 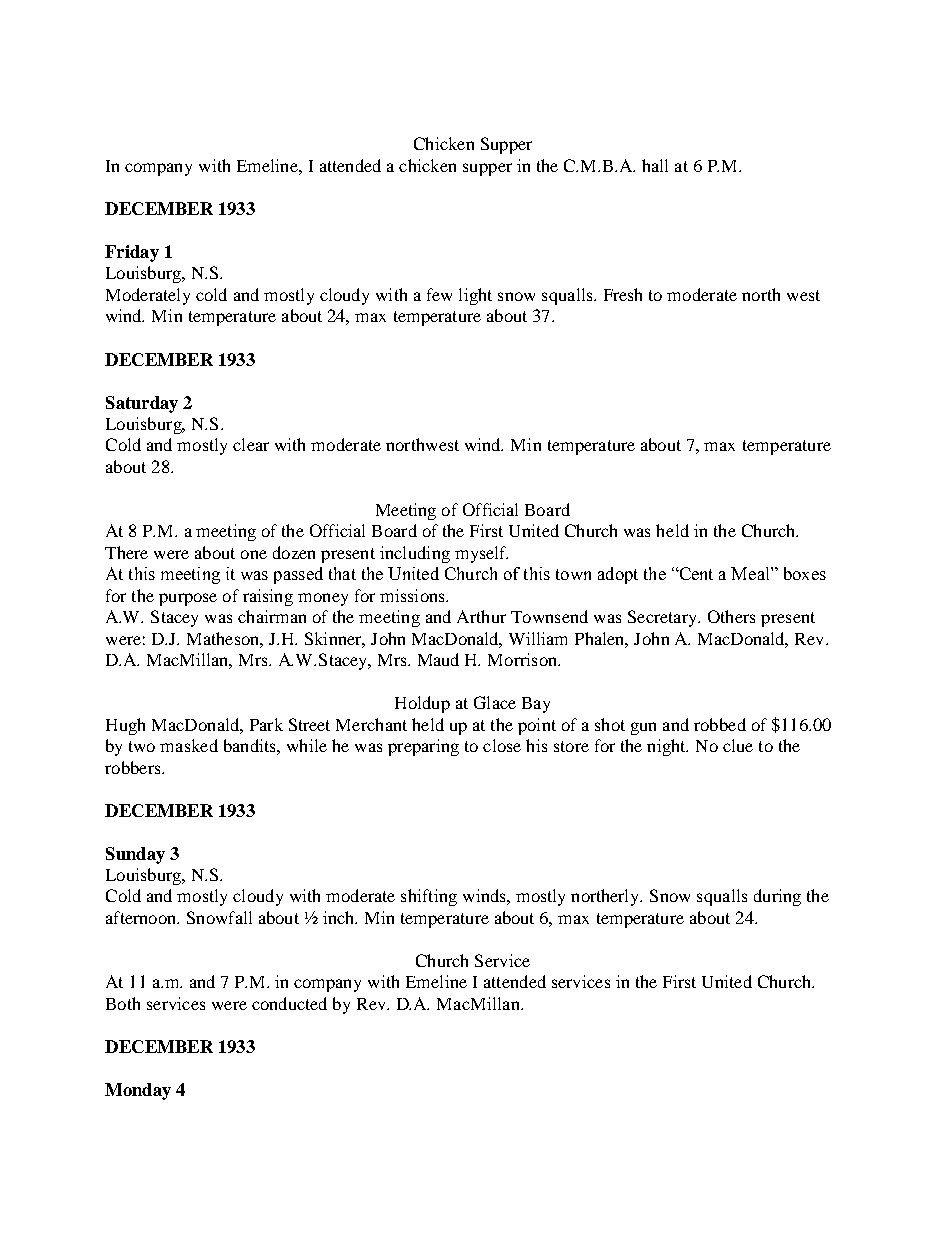 I want to click on Meal, so click(x=751, y=573).
